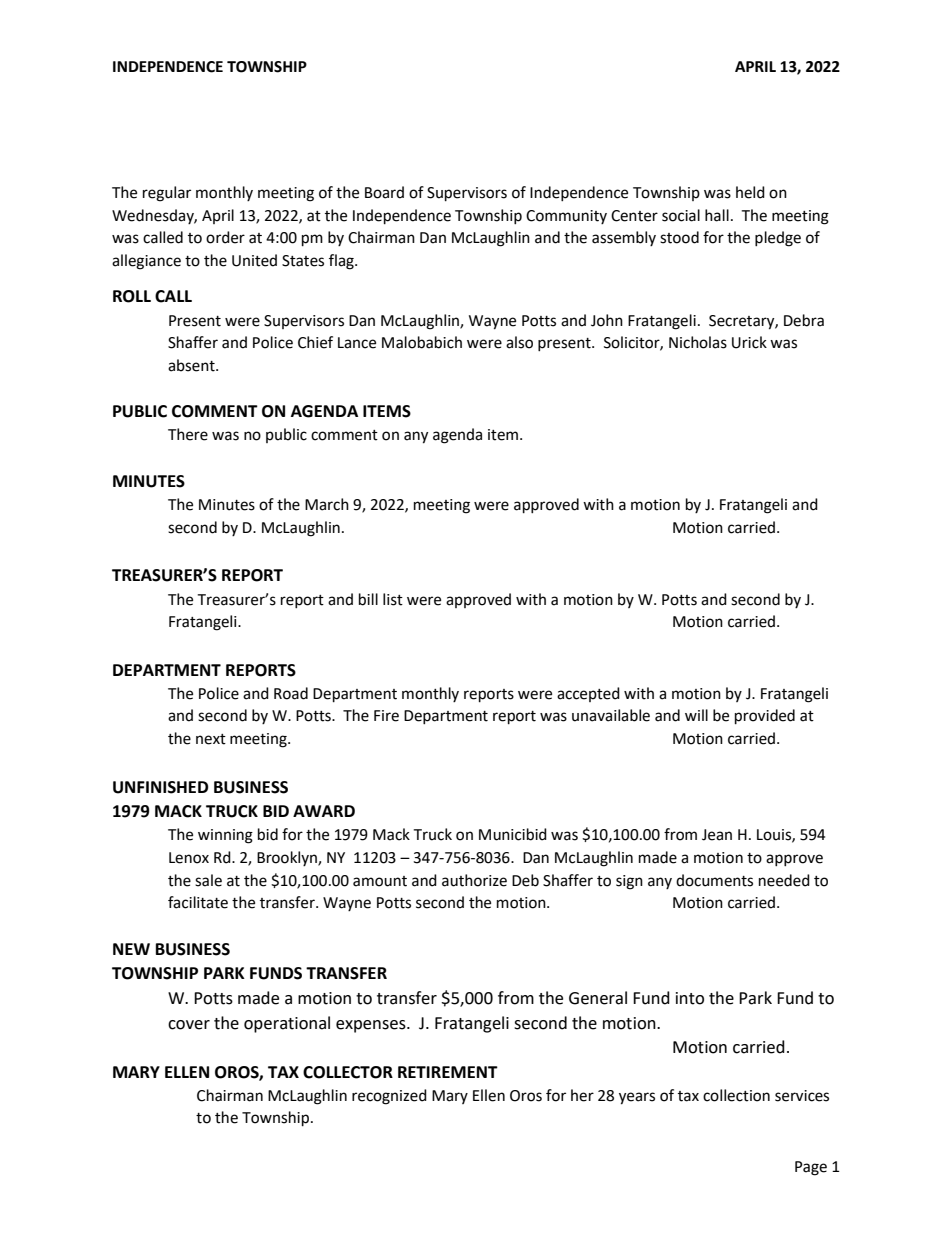 This image has width=952, height=1233. I want to click on list, so click(393, 599).
